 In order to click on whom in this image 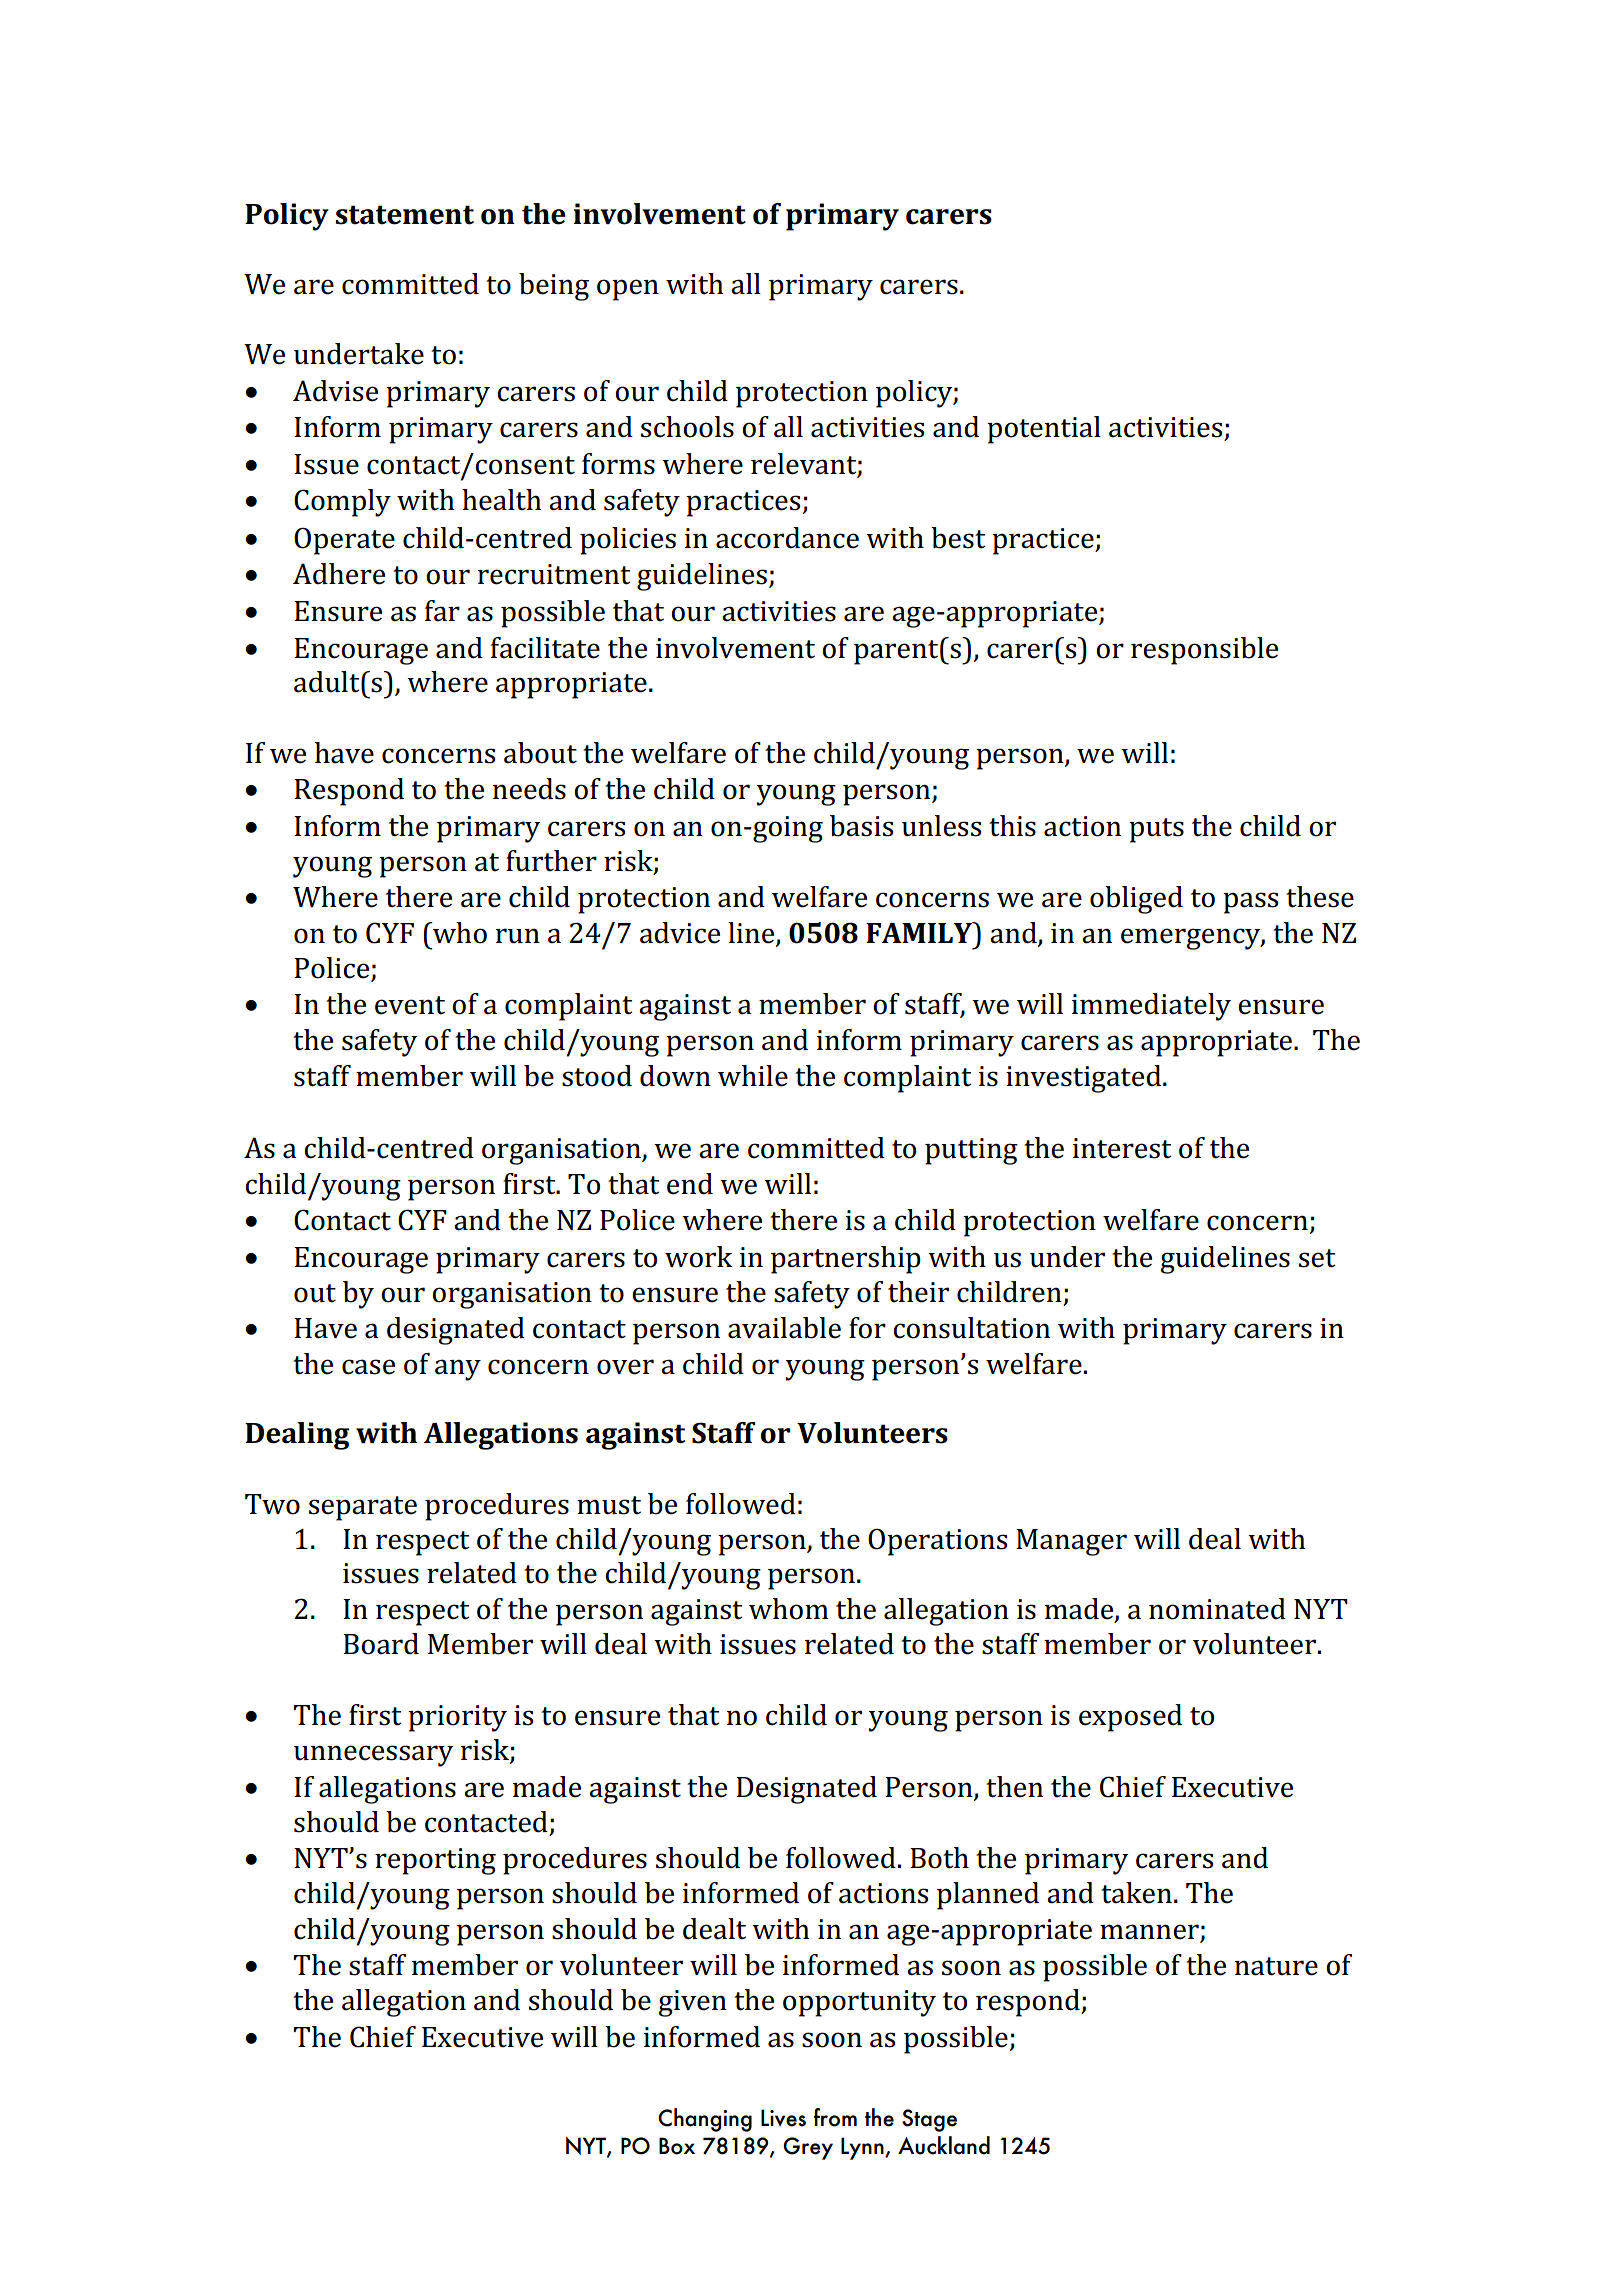, I will do `click(789, 1609)`.
